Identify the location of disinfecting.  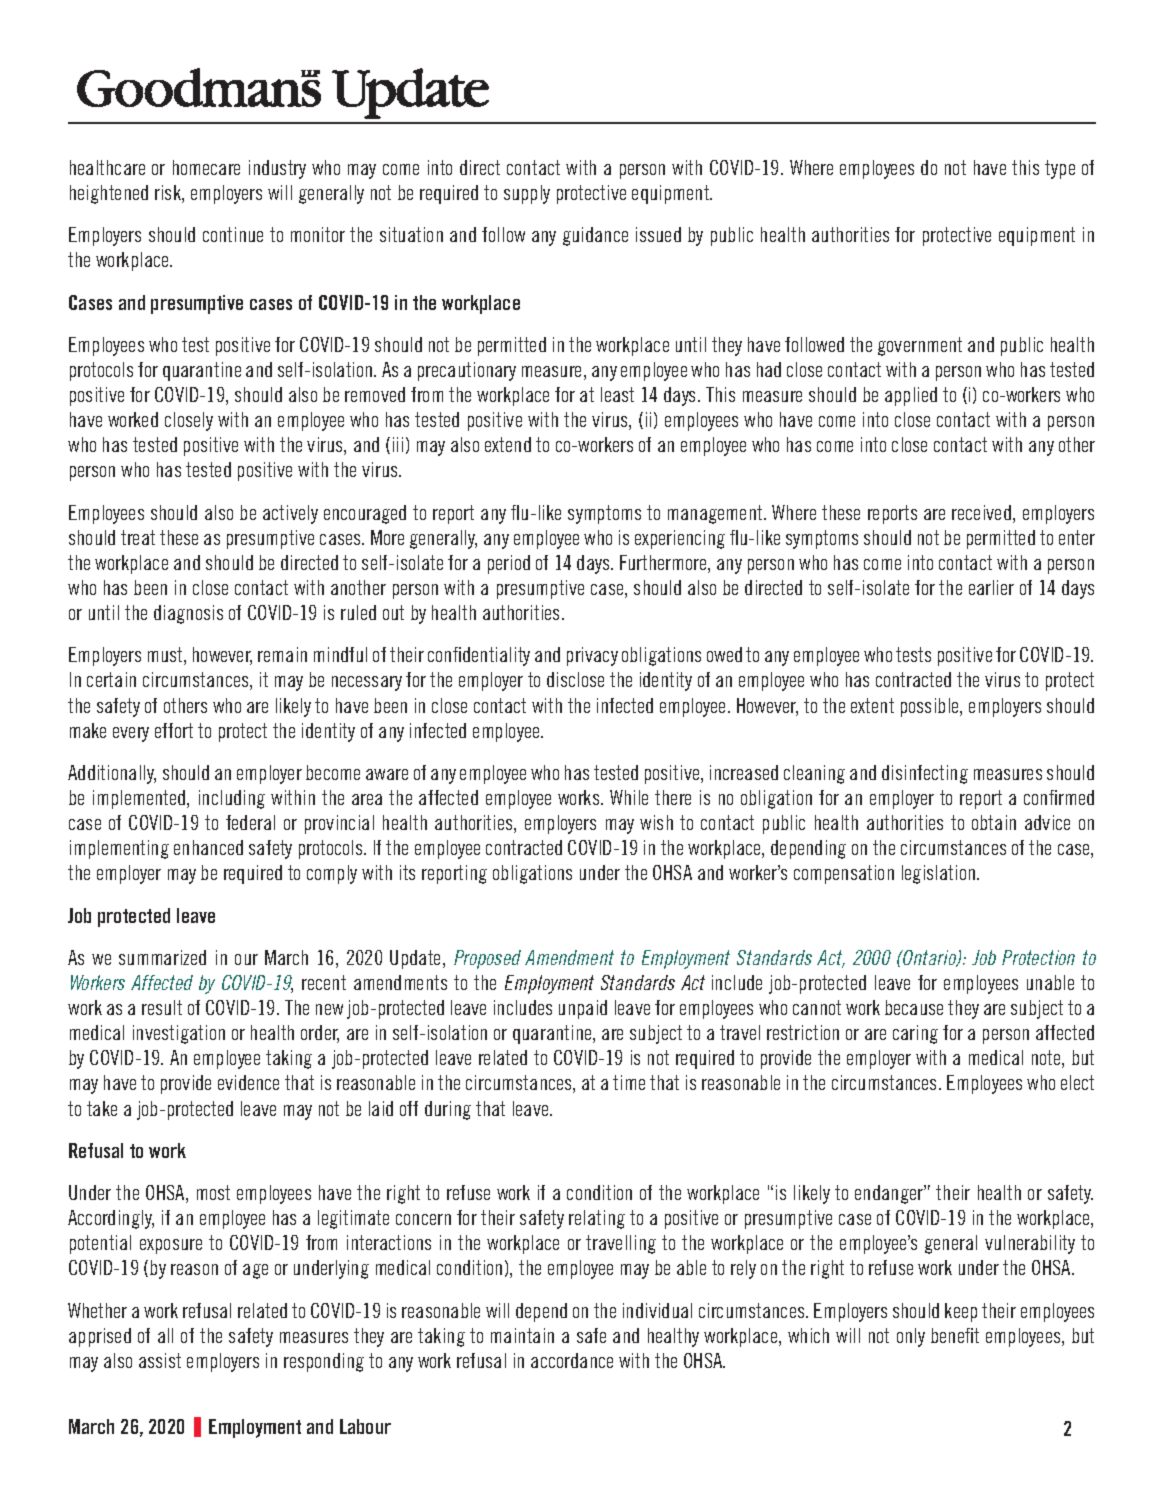
(925, 774).
